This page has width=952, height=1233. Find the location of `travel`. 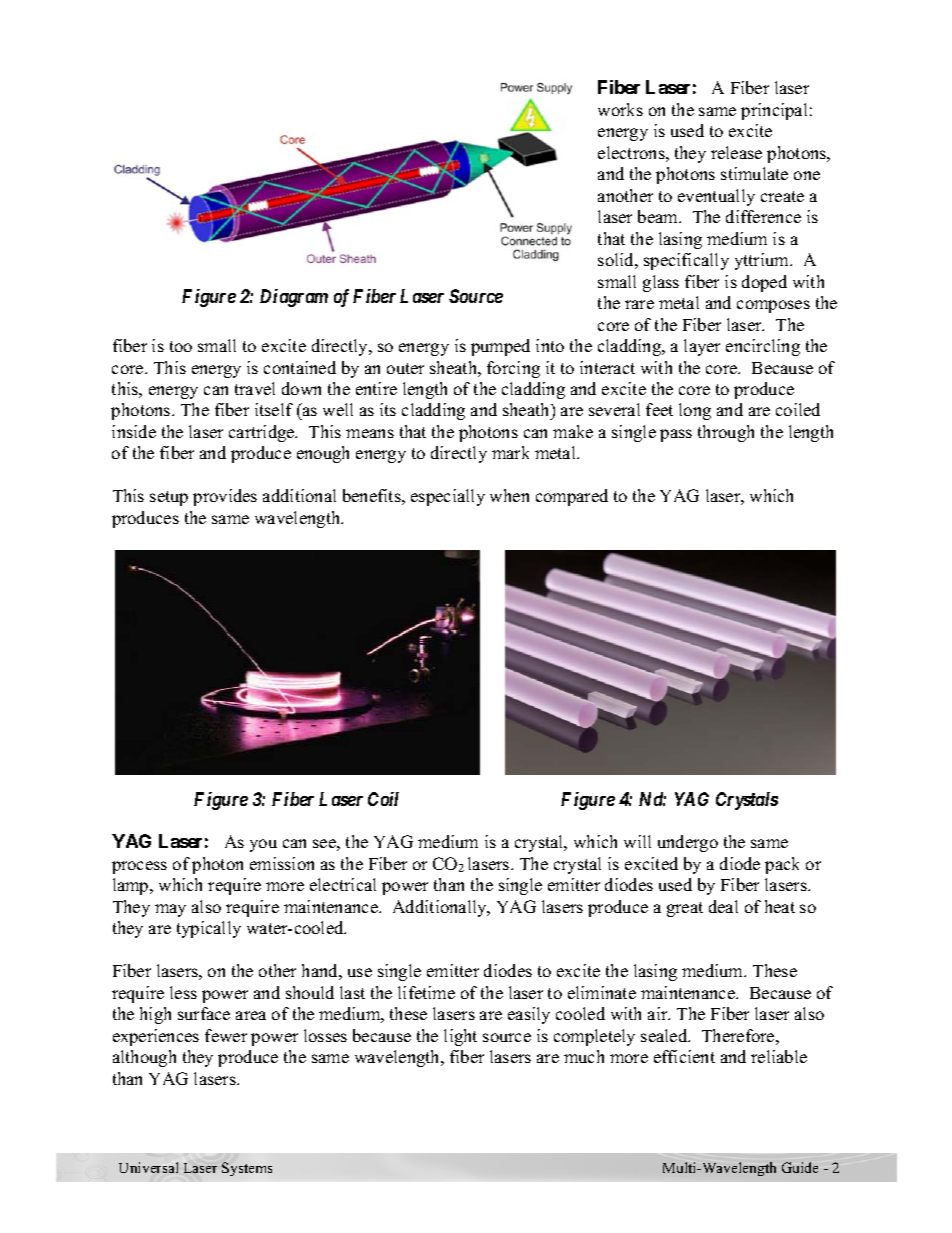

travel is located at coordinates (255, 388).
